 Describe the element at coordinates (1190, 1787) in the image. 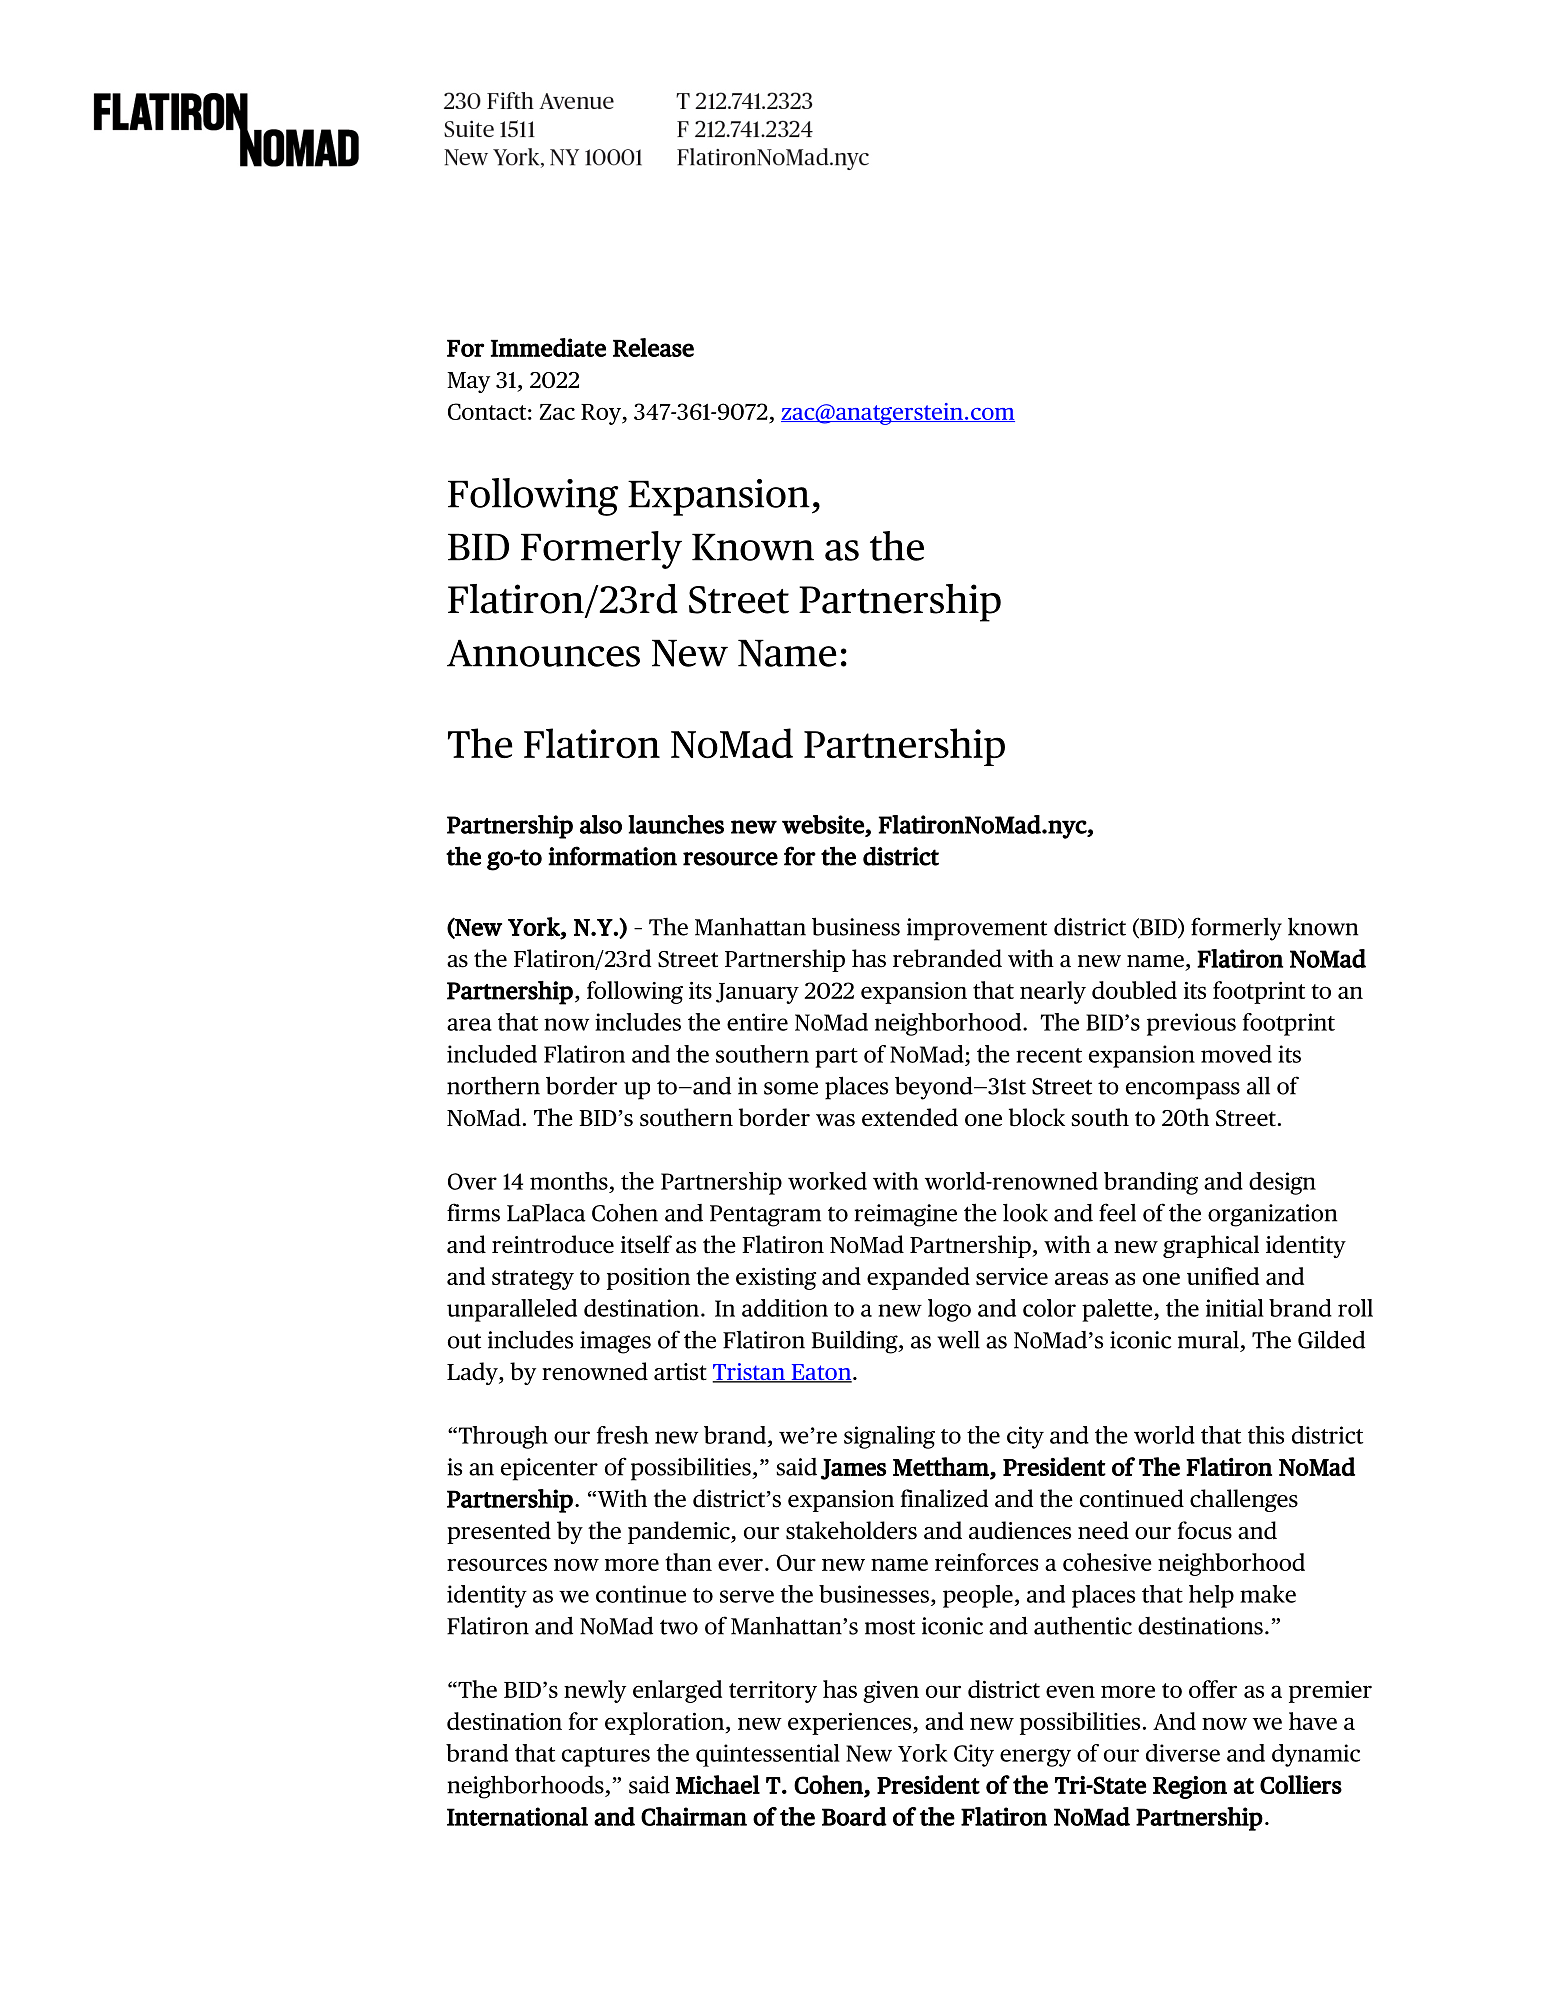

I see `Region` at that location.
